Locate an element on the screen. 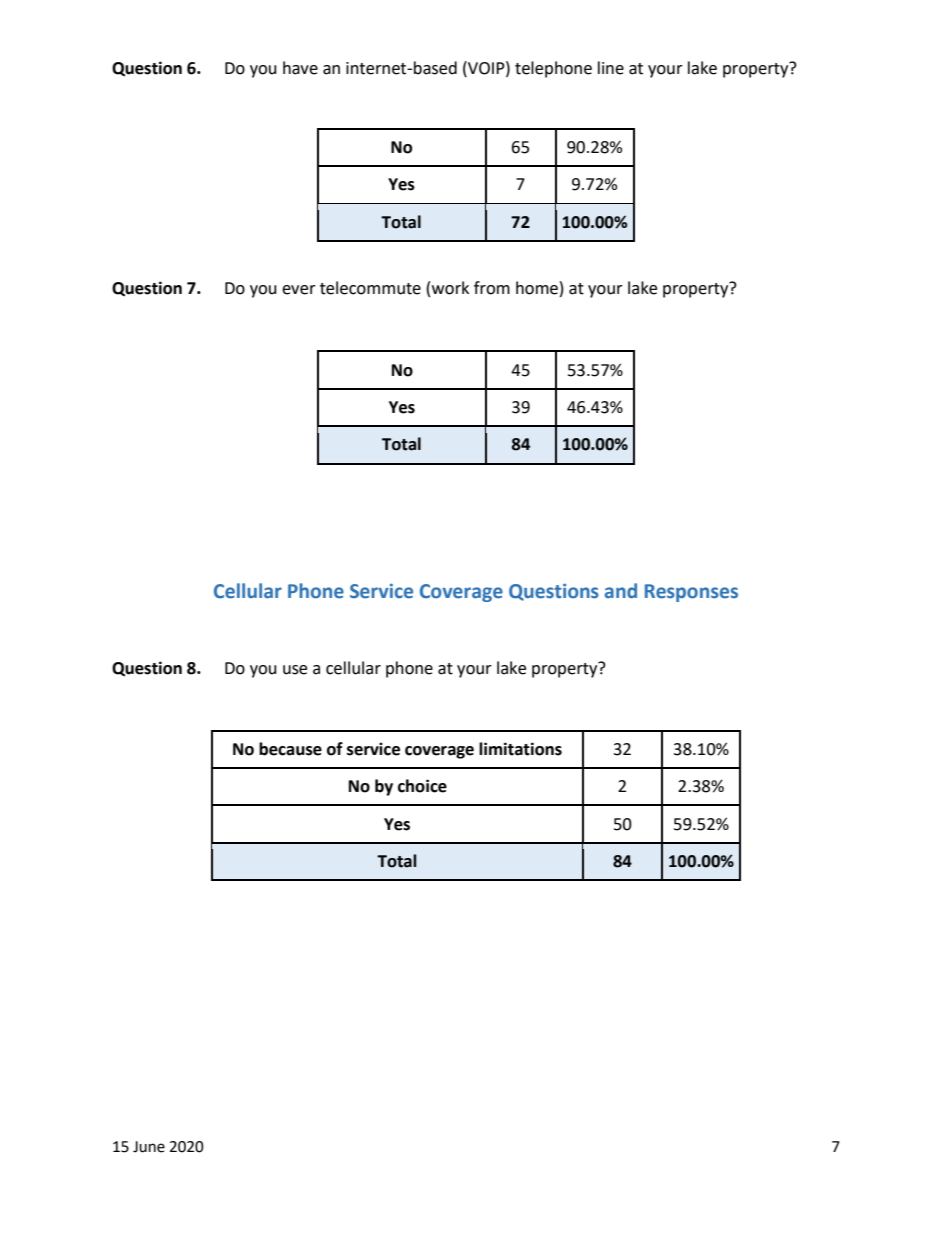 The height and width of the screenshot is (1233, 952). work is located at coordinates (450, 288).
